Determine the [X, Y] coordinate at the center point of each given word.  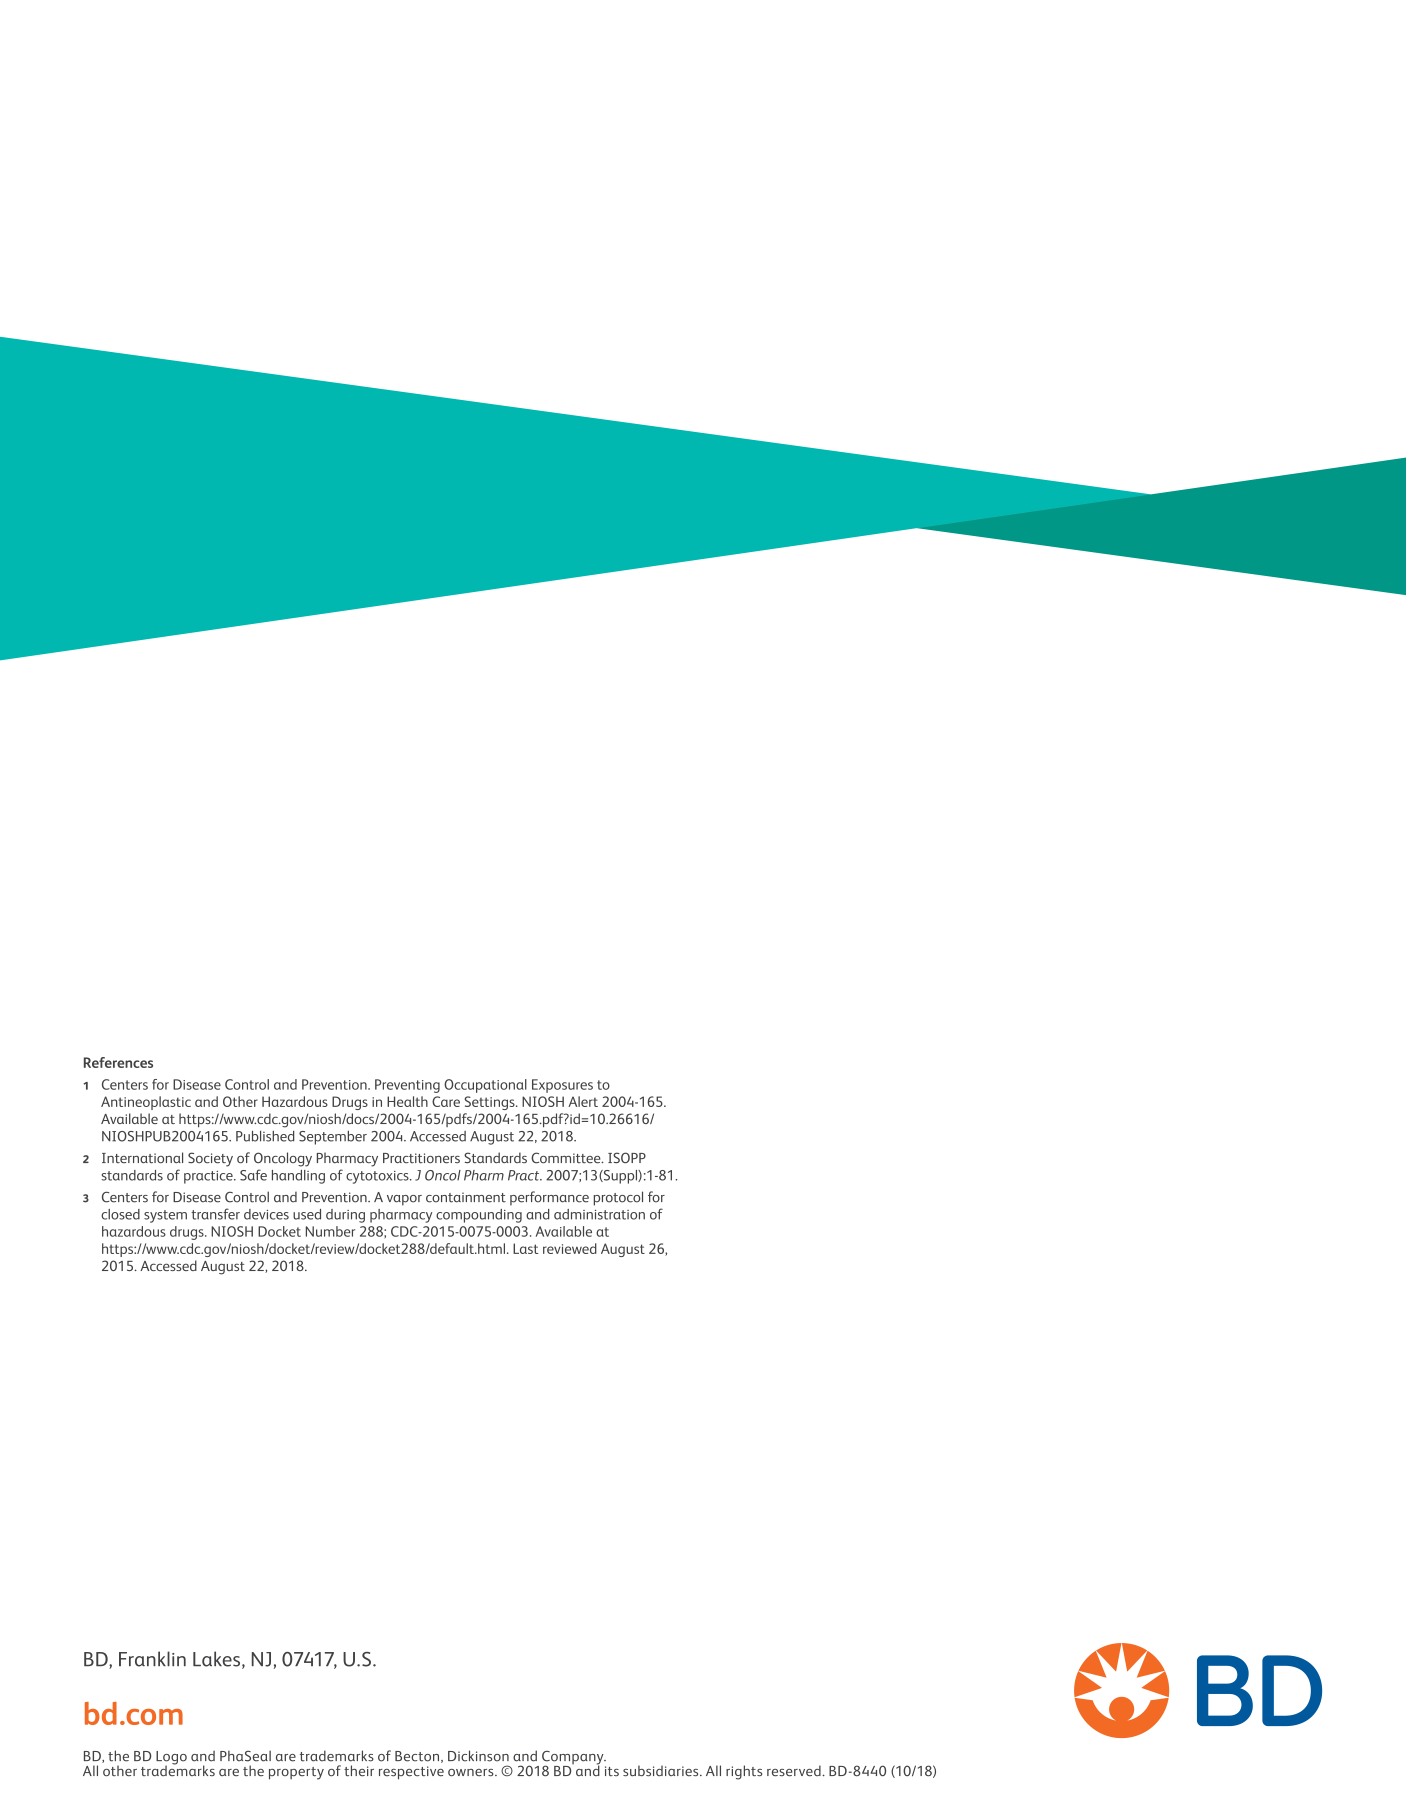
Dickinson [478, 1756]
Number [330, 1231]
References [118, 1062]
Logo [171, 1759]
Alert [583, 1101]
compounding [479, 1216]
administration [599, 1214]
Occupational [485, 1086]
